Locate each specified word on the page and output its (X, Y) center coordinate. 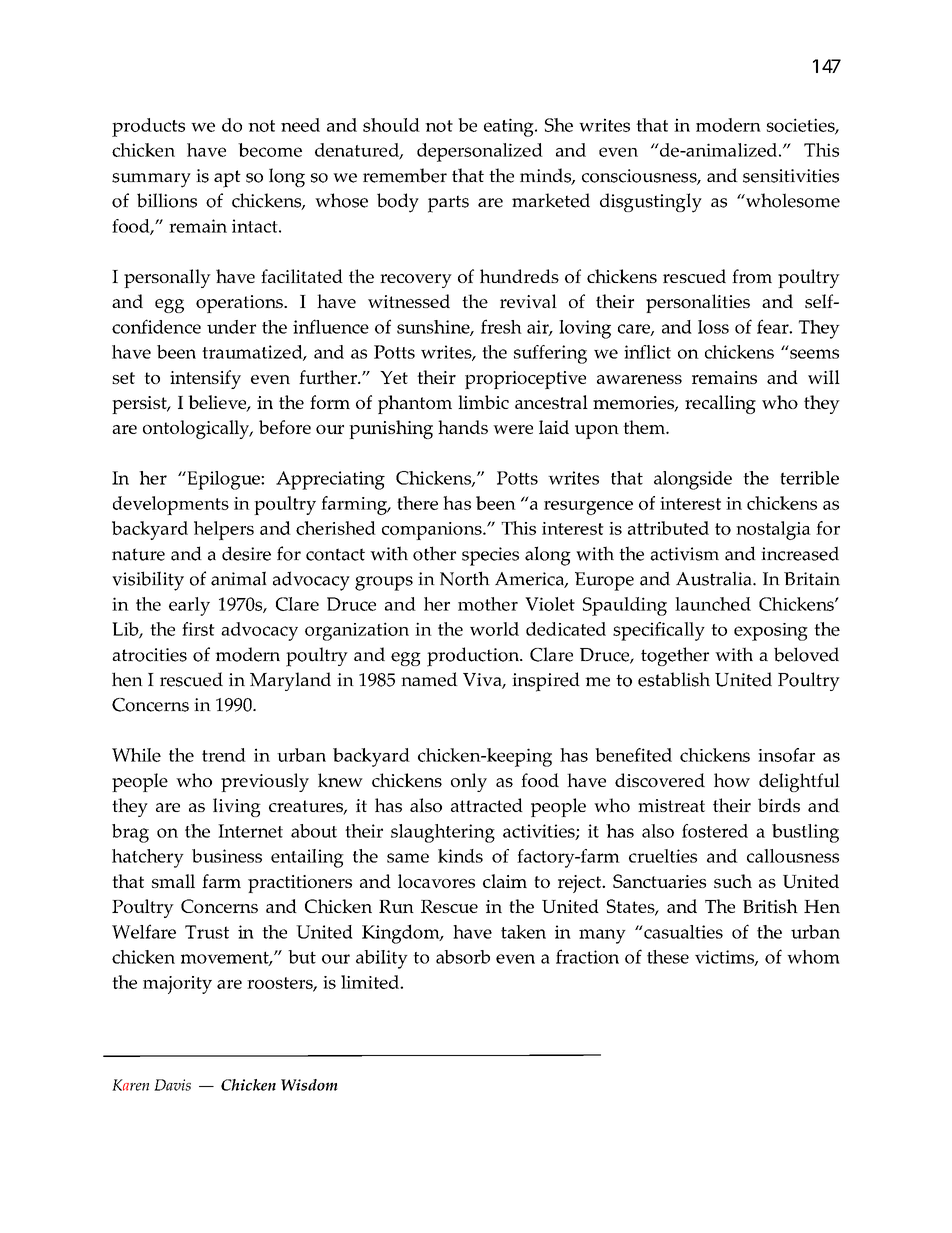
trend (224, 755)
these (668, 957)
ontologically (197, 429)
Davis (172, 1085)
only (469, 782)
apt (227, 179)
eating (510, 127)
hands (463, 427)
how (732, 780)
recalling (720, 404)
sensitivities (791, 176)
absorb (463, 957)
